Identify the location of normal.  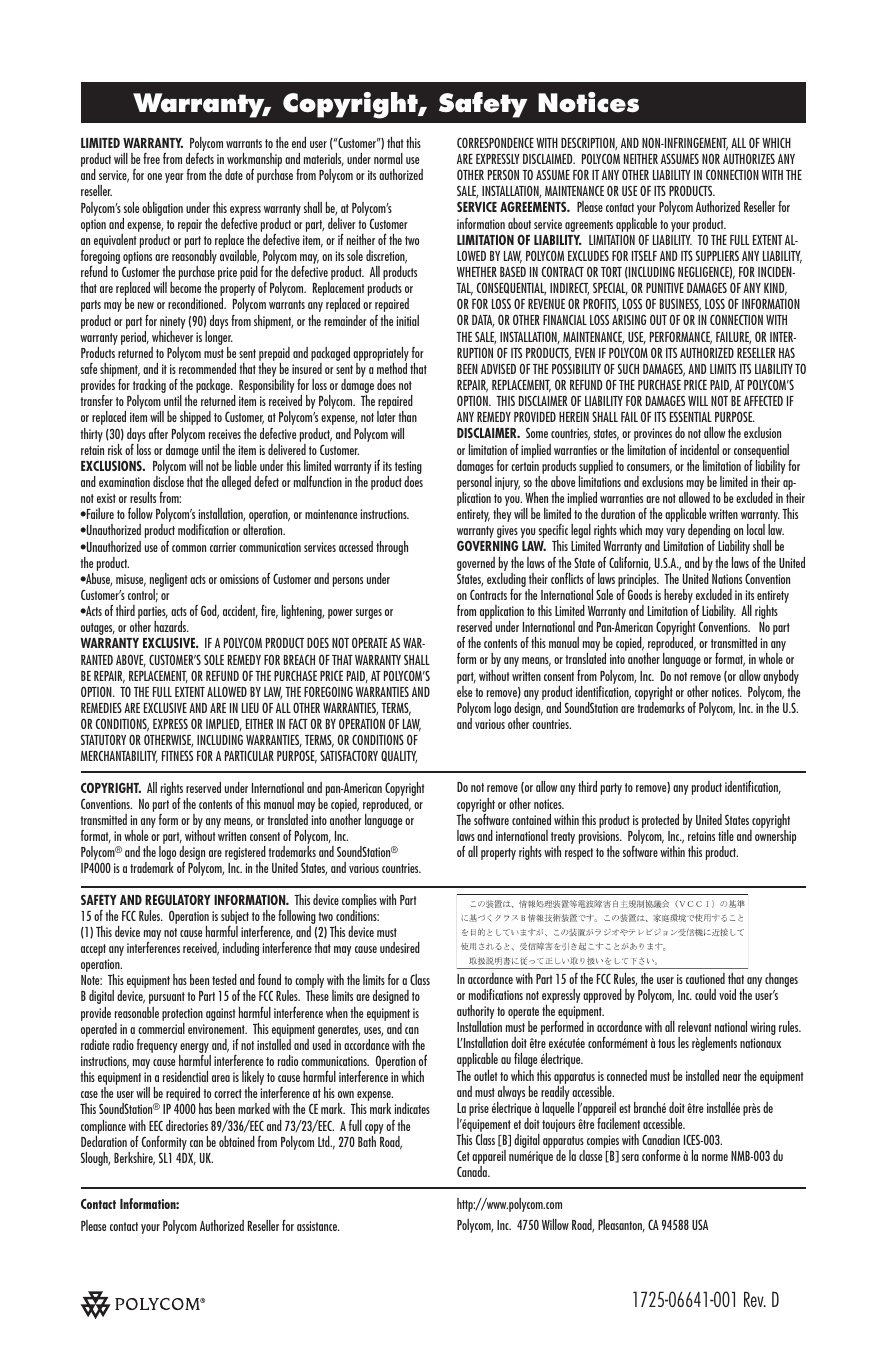
(388, 158).
